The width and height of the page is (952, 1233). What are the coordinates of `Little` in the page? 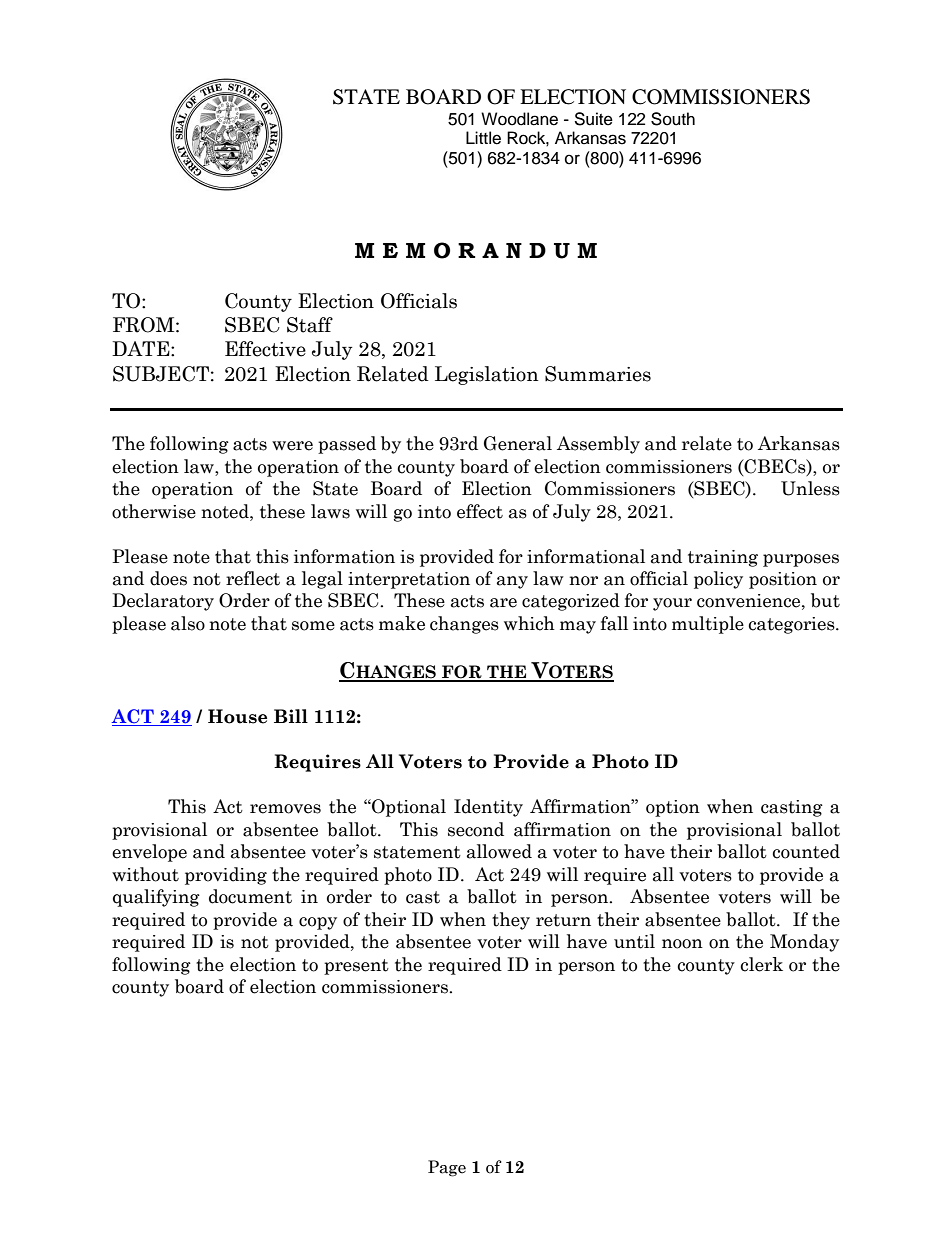 It's located at (483, 138).
